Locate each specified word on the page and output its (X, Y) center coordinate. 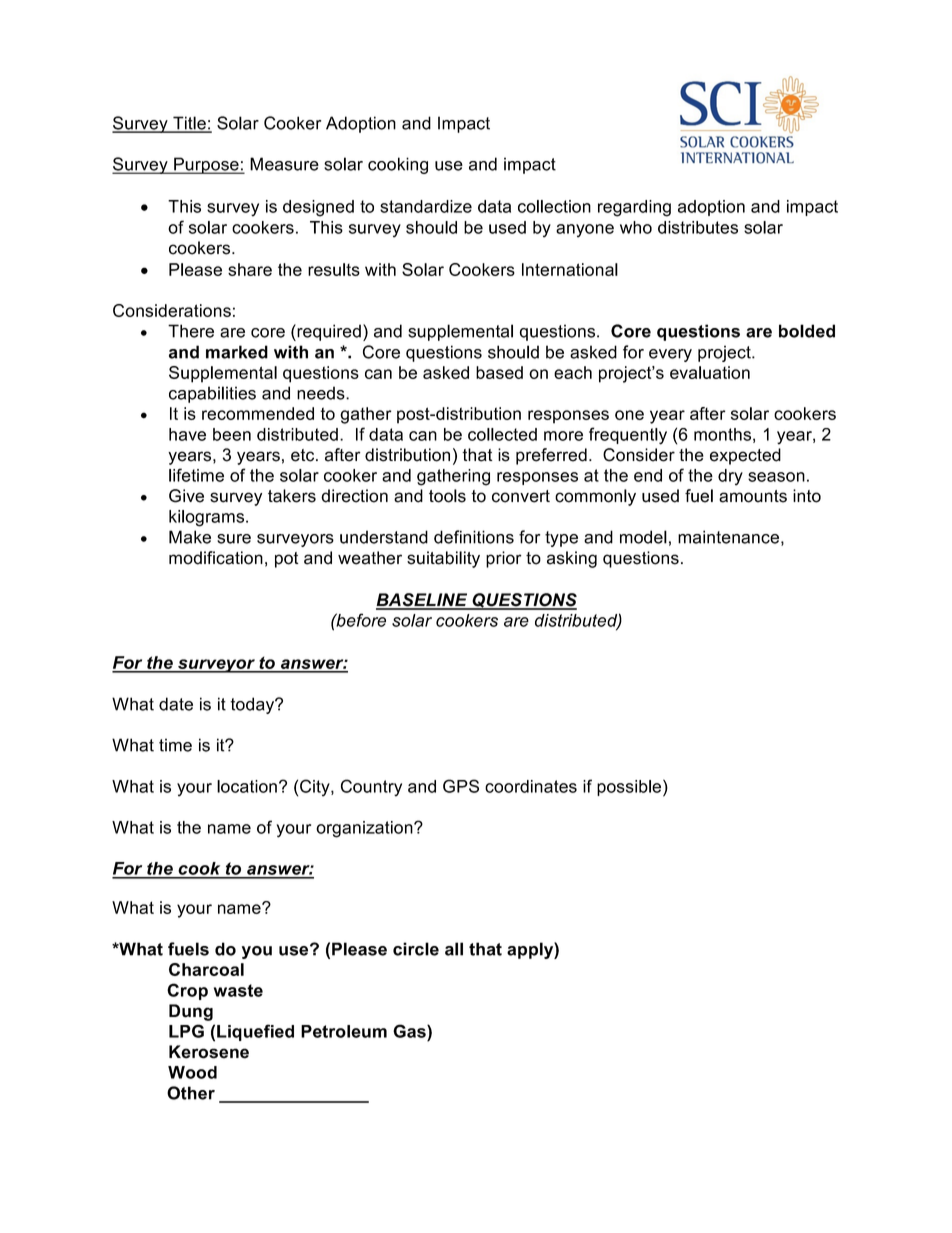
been (232, 434)
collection (554, 206)
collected (502, 434)
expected (745, 456)
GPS (461, 786)
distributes (698, 227)
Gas (410, 1031)
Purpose (206, 165)
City (316, 788)
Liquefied (255, 1032)
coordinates (531, 786)
